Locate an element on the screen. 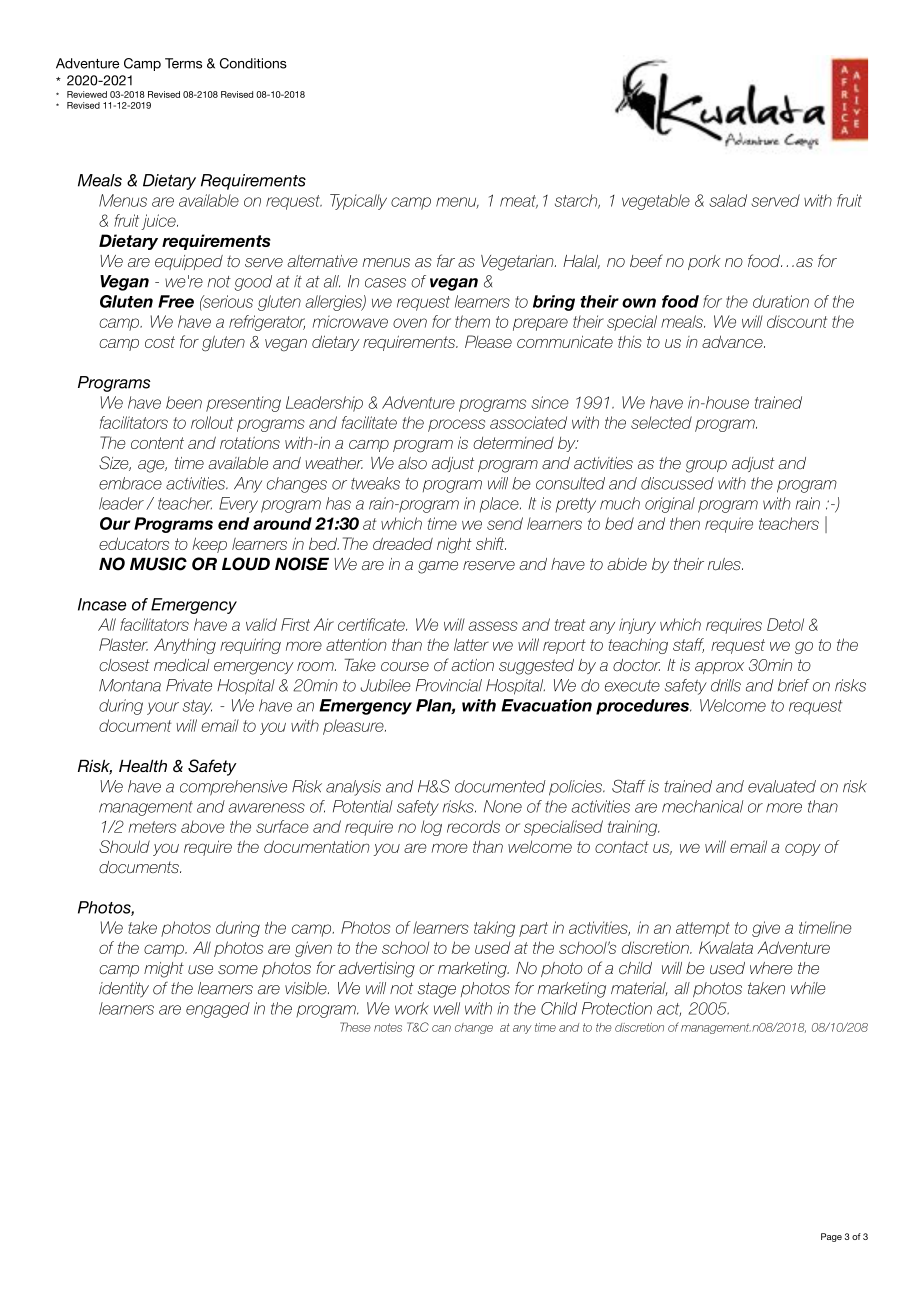  latter is located at coordinates (471, 644).
